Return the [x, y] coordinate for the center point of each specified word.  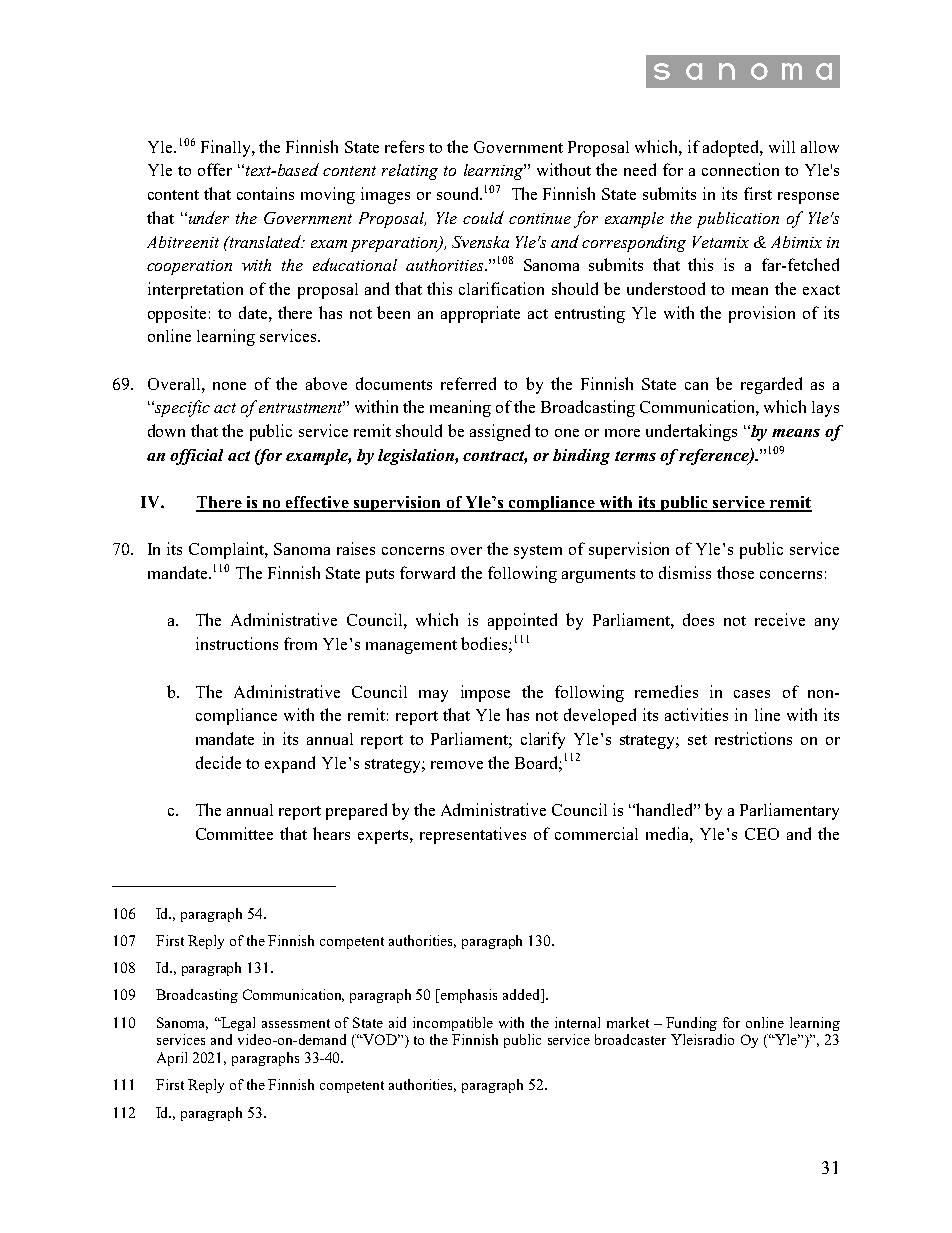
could [483, 217]
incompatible [453, 1024]
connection [740, 169]
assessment [296, 1023]
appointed [522, 621]
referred [468, 383]
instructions [237, 643]
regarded [771, 385]
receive [780, 619]
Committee [234, 833]
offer [215, 169]
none [229, 386]
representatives [473, 835]
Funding [691, 1024]
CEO [762, 834]
